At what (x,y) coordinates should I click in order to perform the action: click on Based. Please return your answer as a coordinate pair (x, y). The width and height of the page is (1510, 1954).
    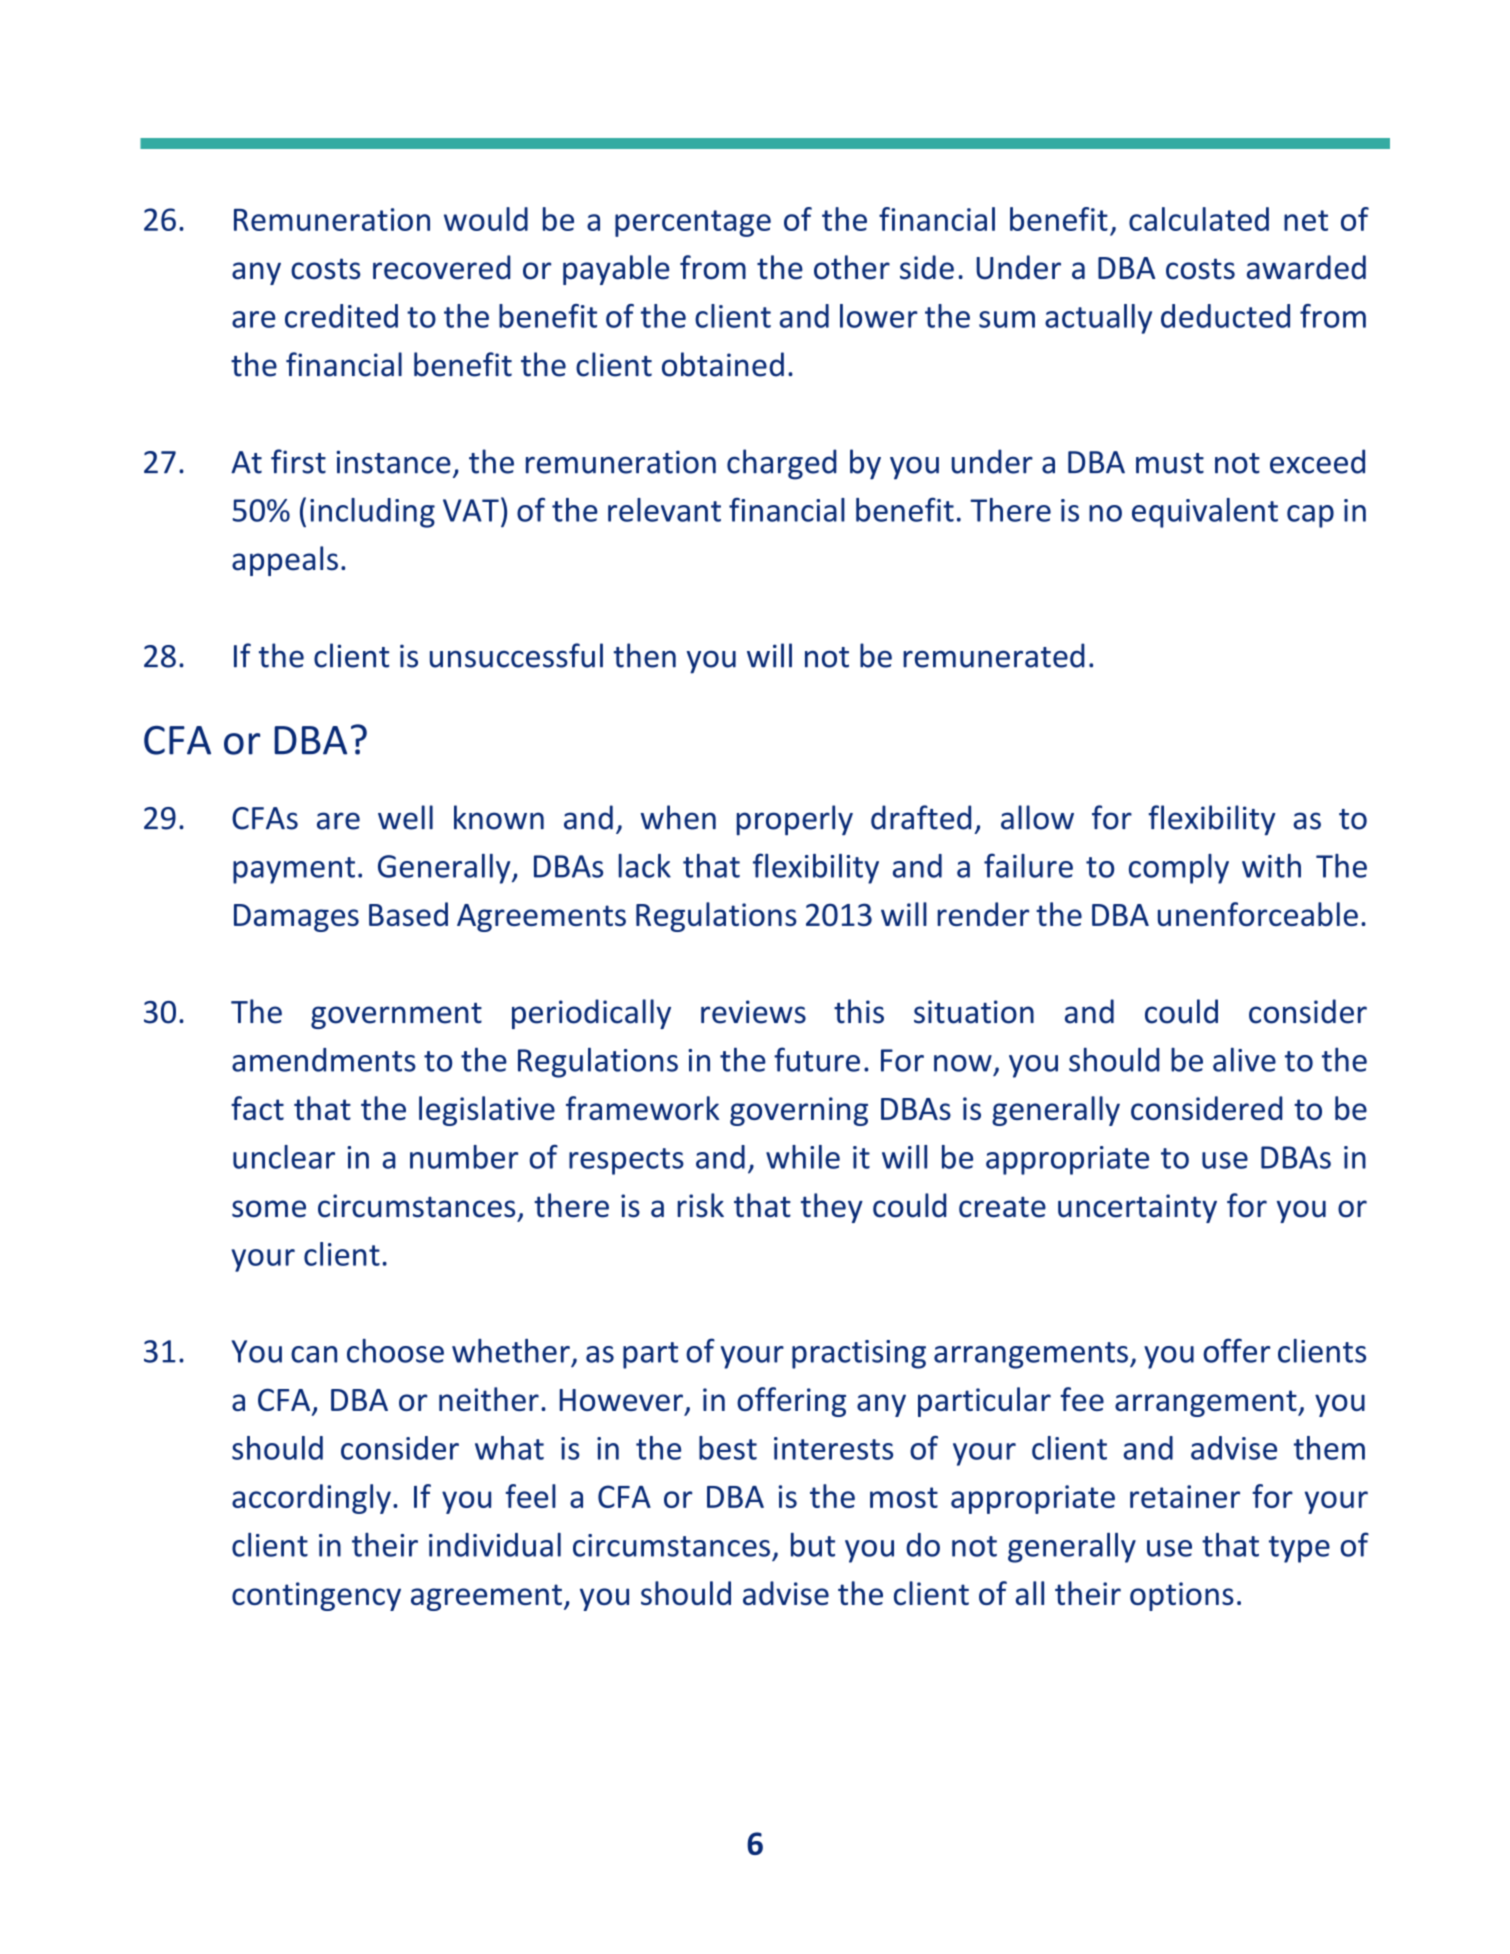
    Looking at the image, I should click on (408, 914).
